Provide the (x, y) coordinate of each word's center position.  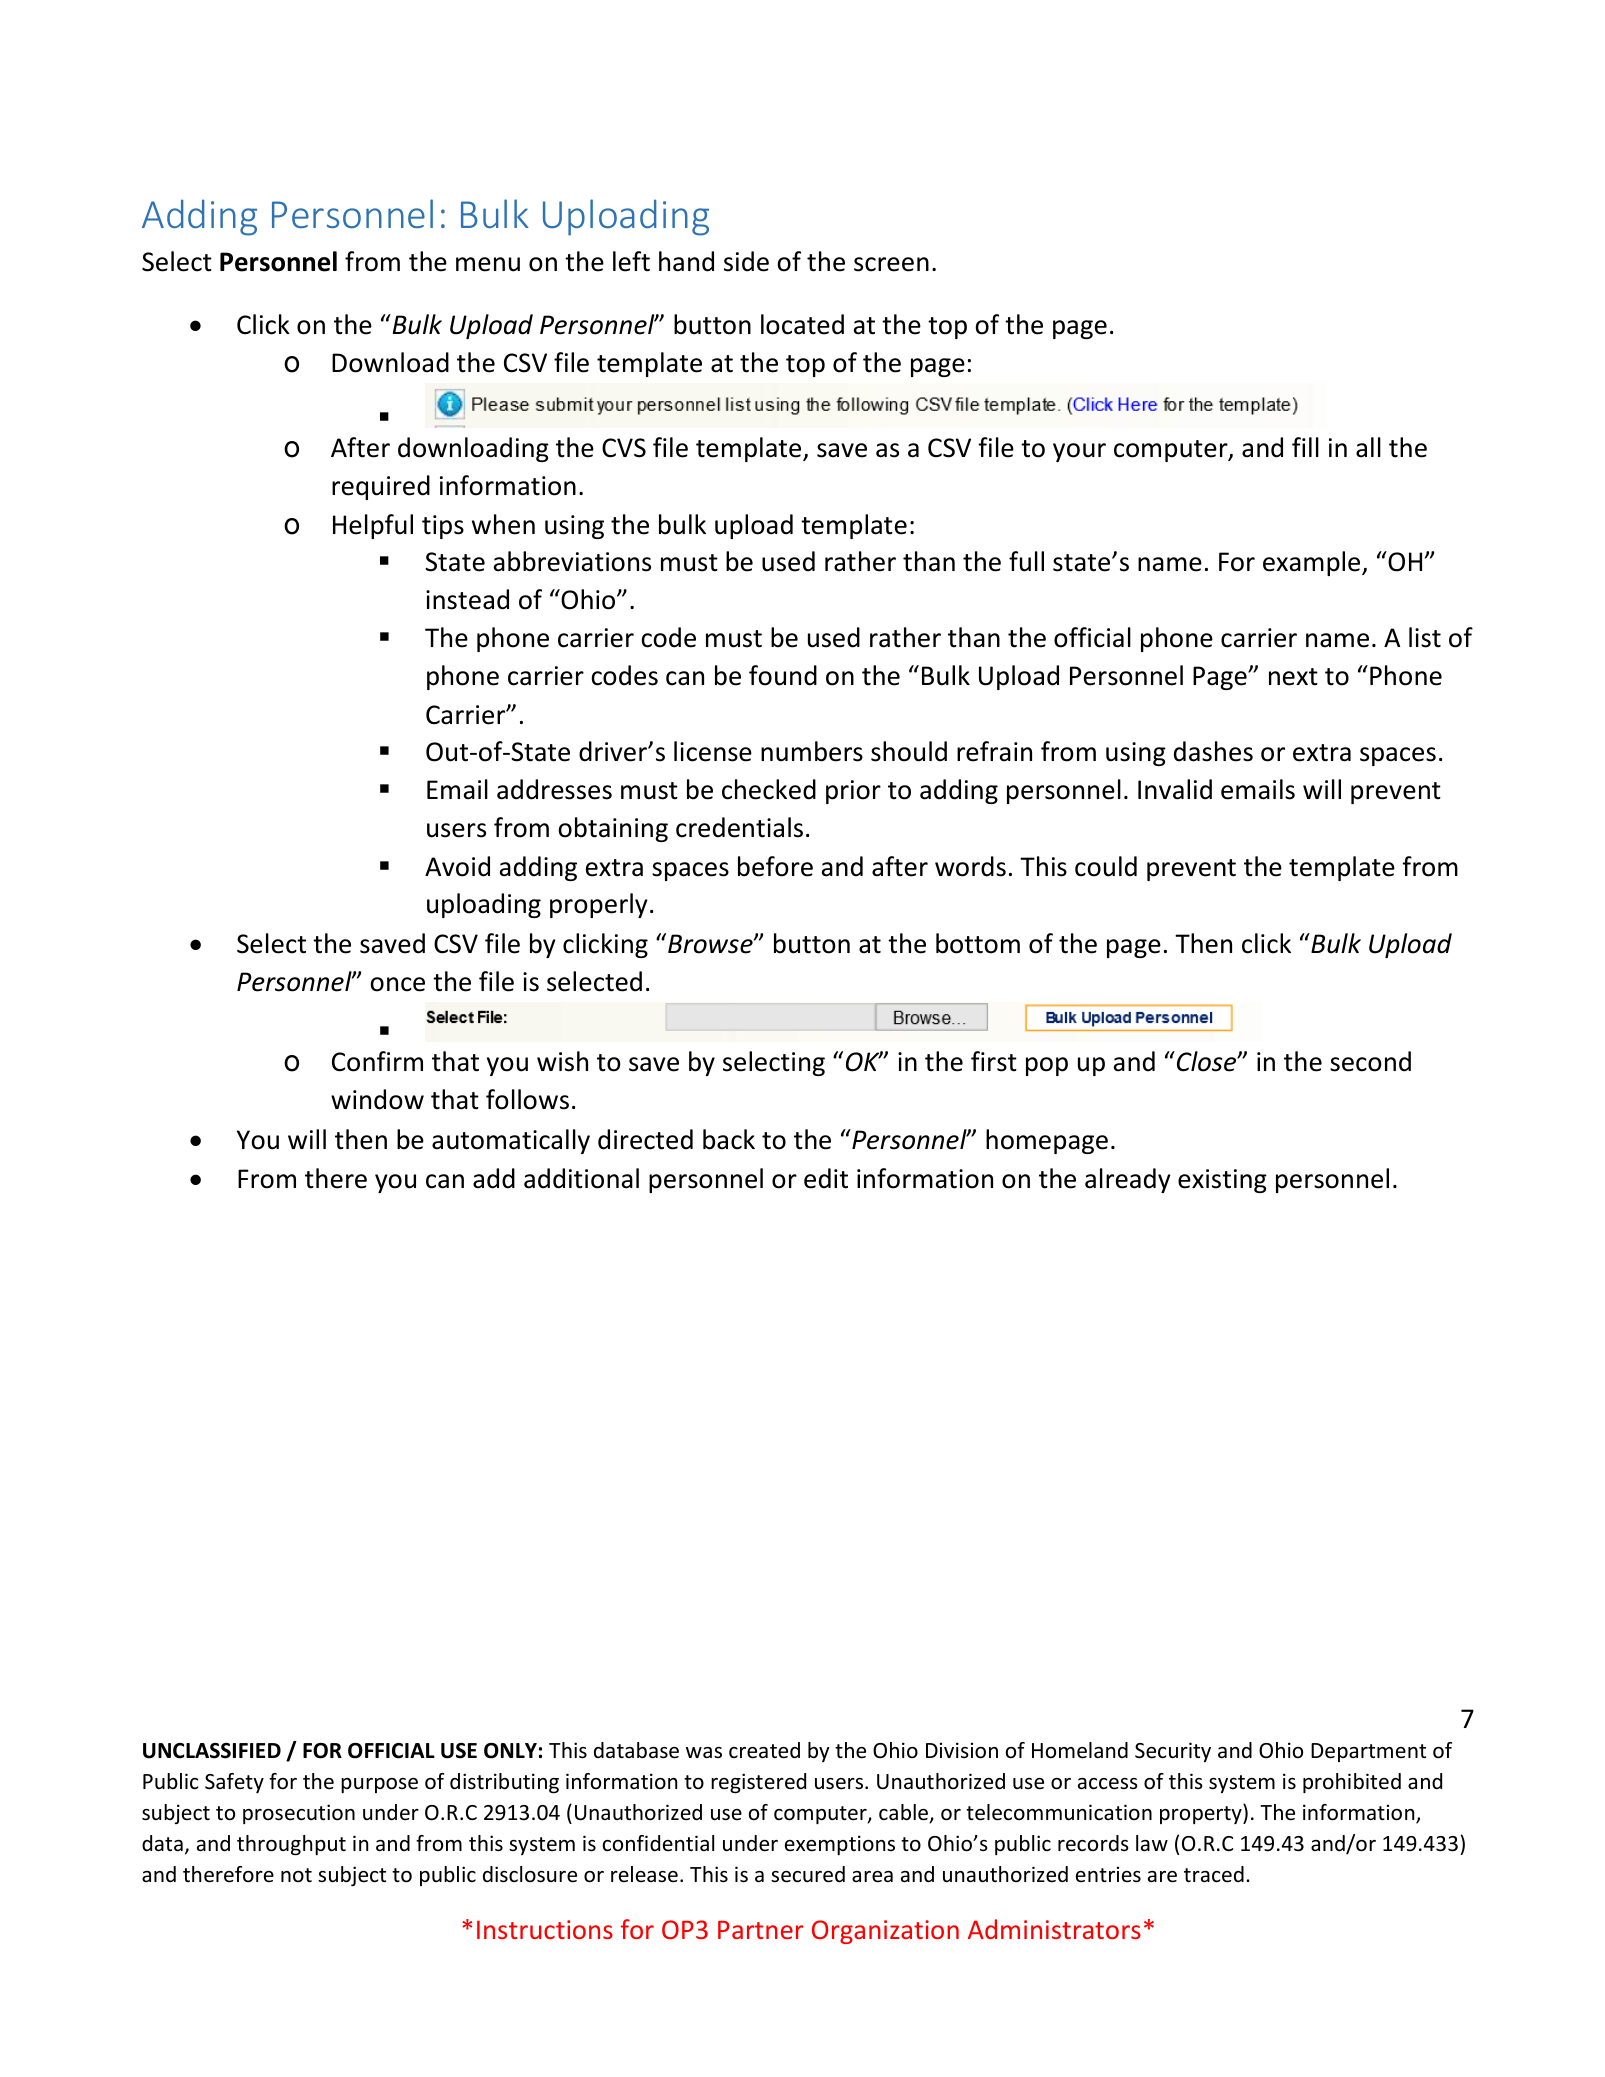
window (377, 1099)
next (1293, 677)
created (764, 1750)
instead (467, 599)
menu (488, 264)
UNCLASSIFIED (212, 1751)
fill (1305, 447)
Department (1368, 1752)
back (729, 1139)
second (1370, 1061)
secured (808, 1874)
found (783, 675)
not (296, 1875)
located (802, 324)
